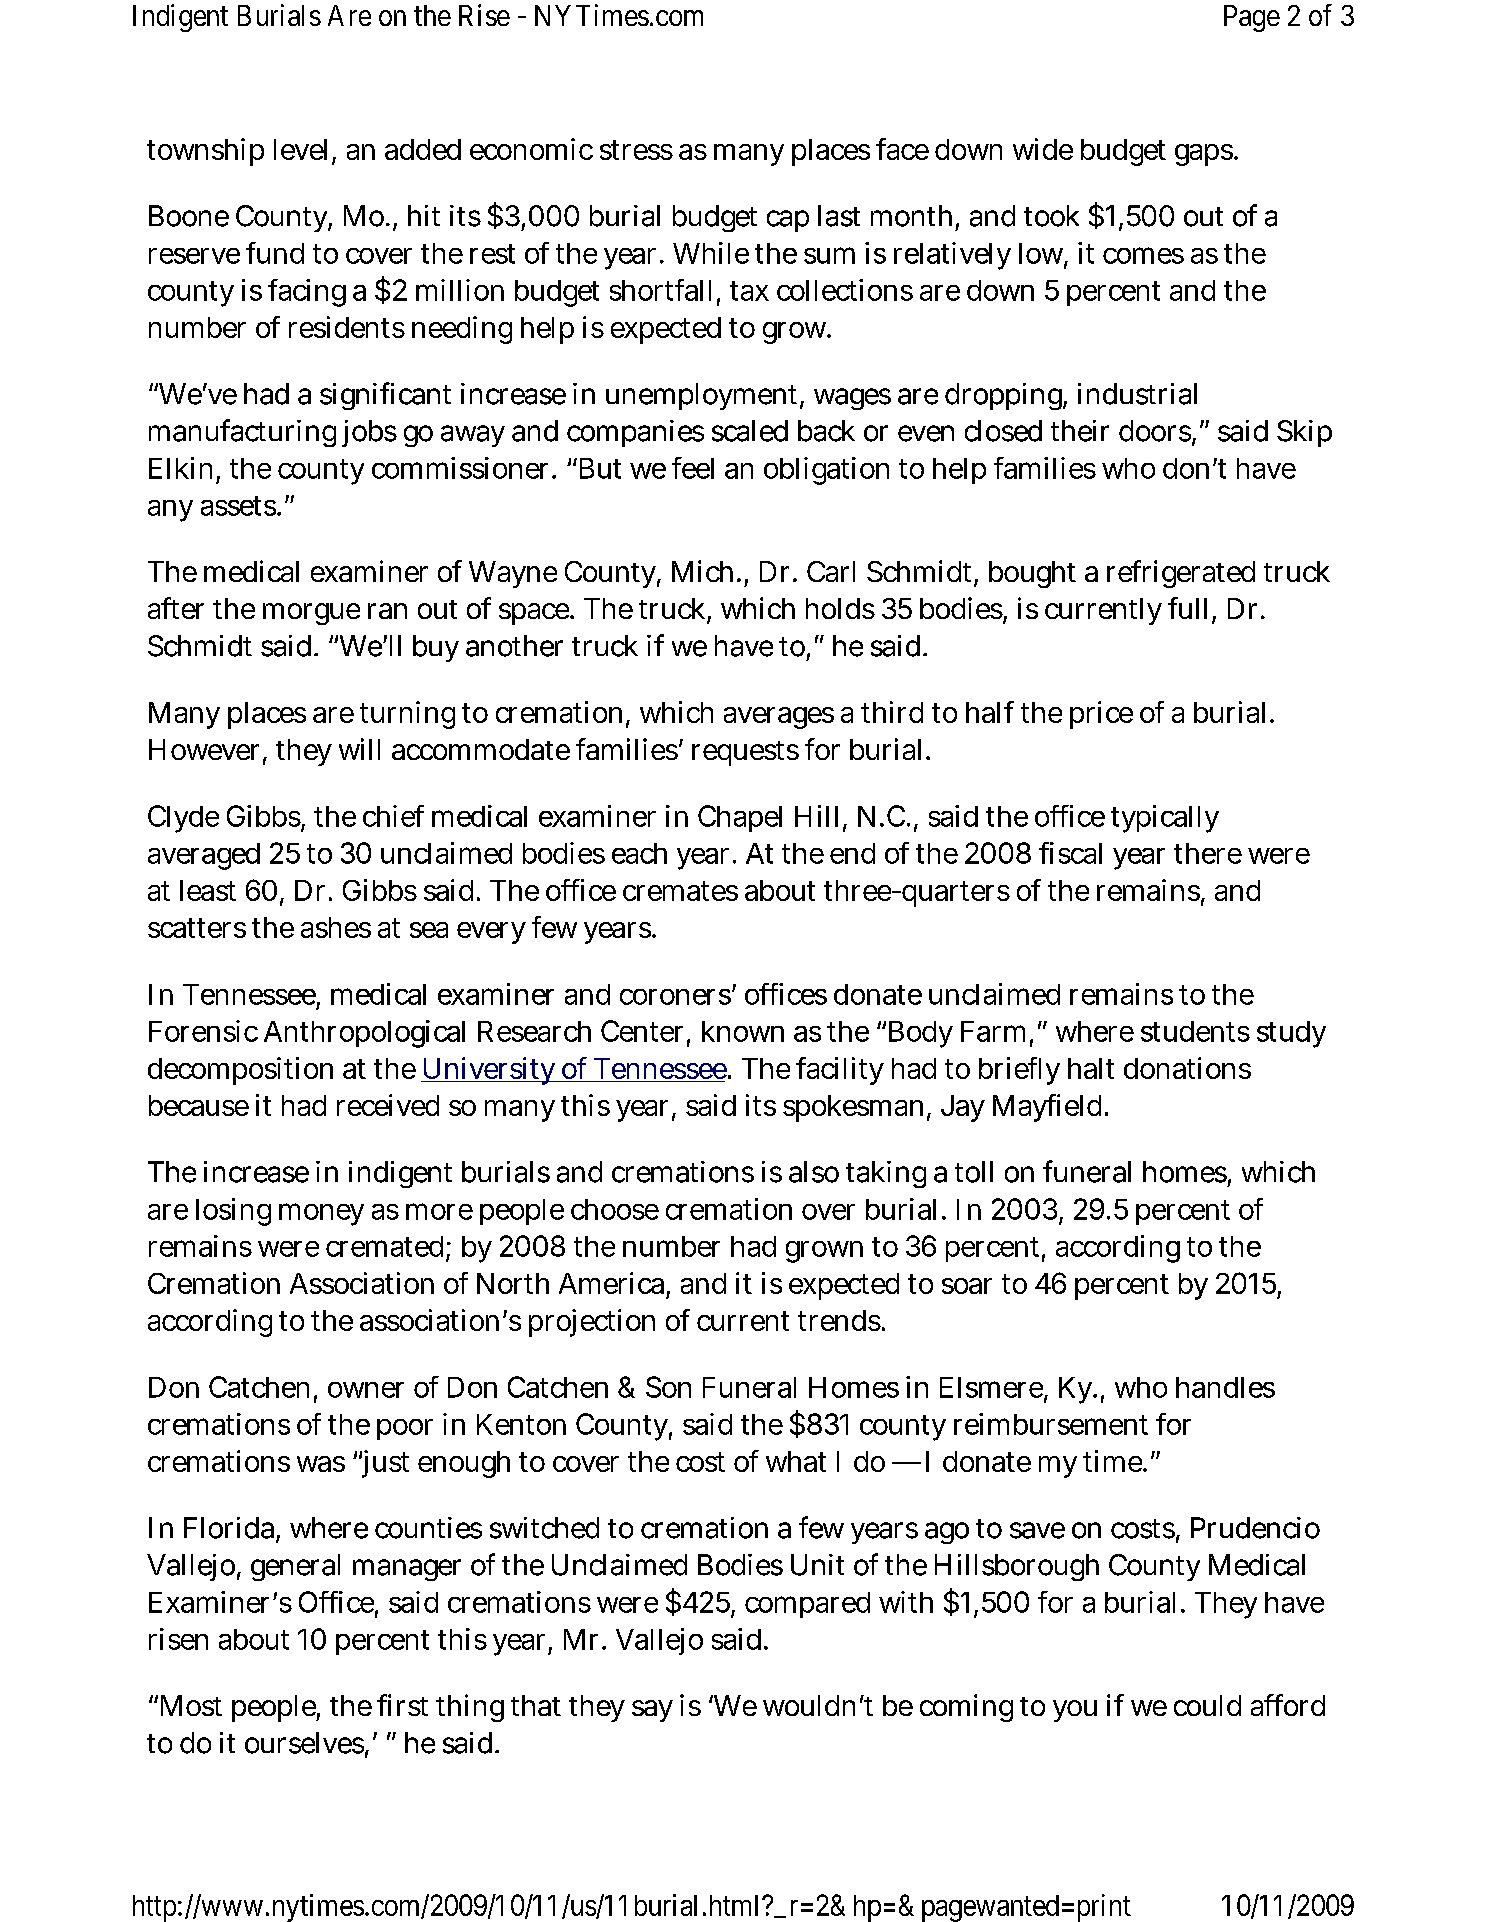  What do you see at coordinates (788, 221) in the screenshot?
I see `cap` at bounding box center [788, 221].
